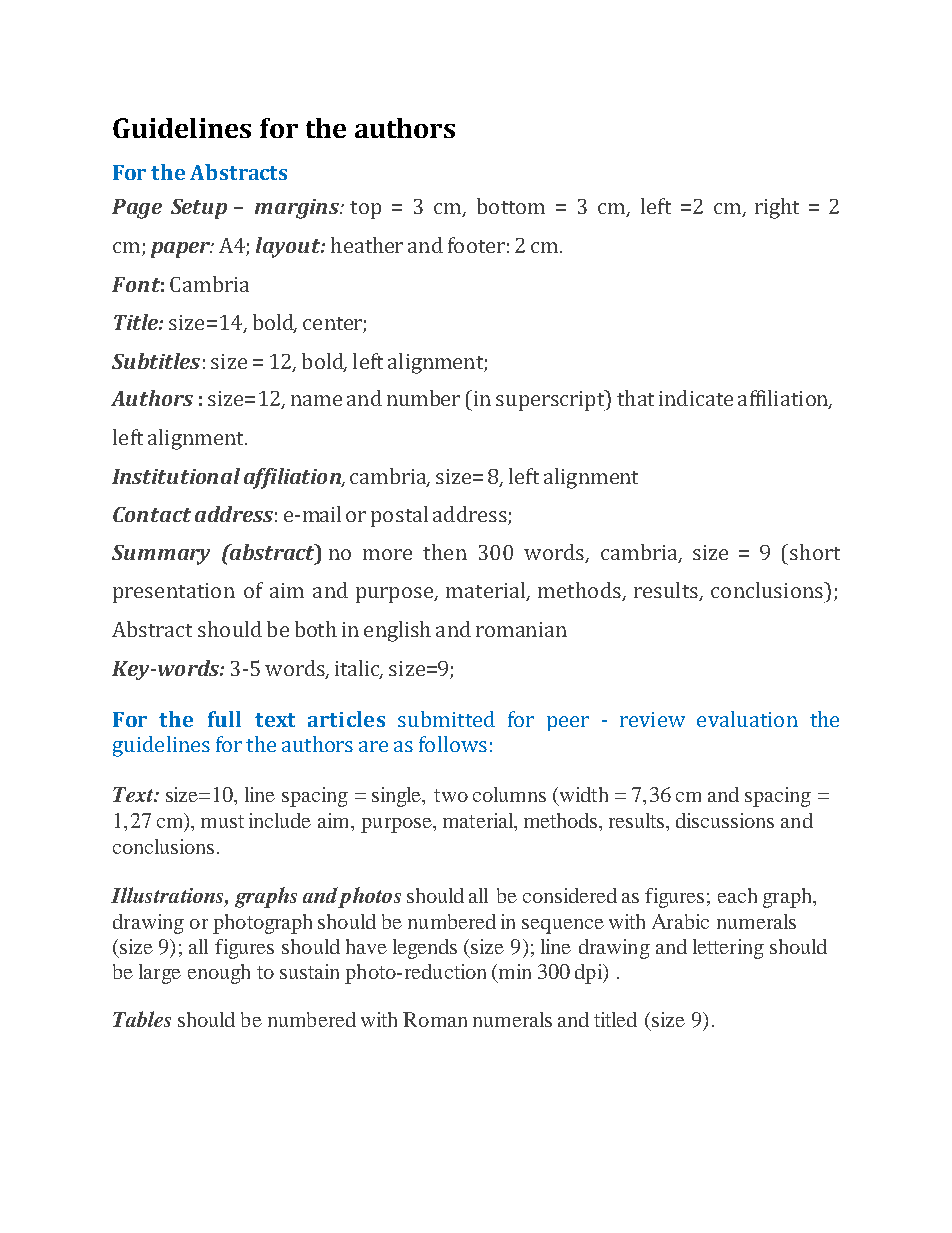  Describe the element at coordinates (728, 949) in the page. I see `lettering` at that location.
